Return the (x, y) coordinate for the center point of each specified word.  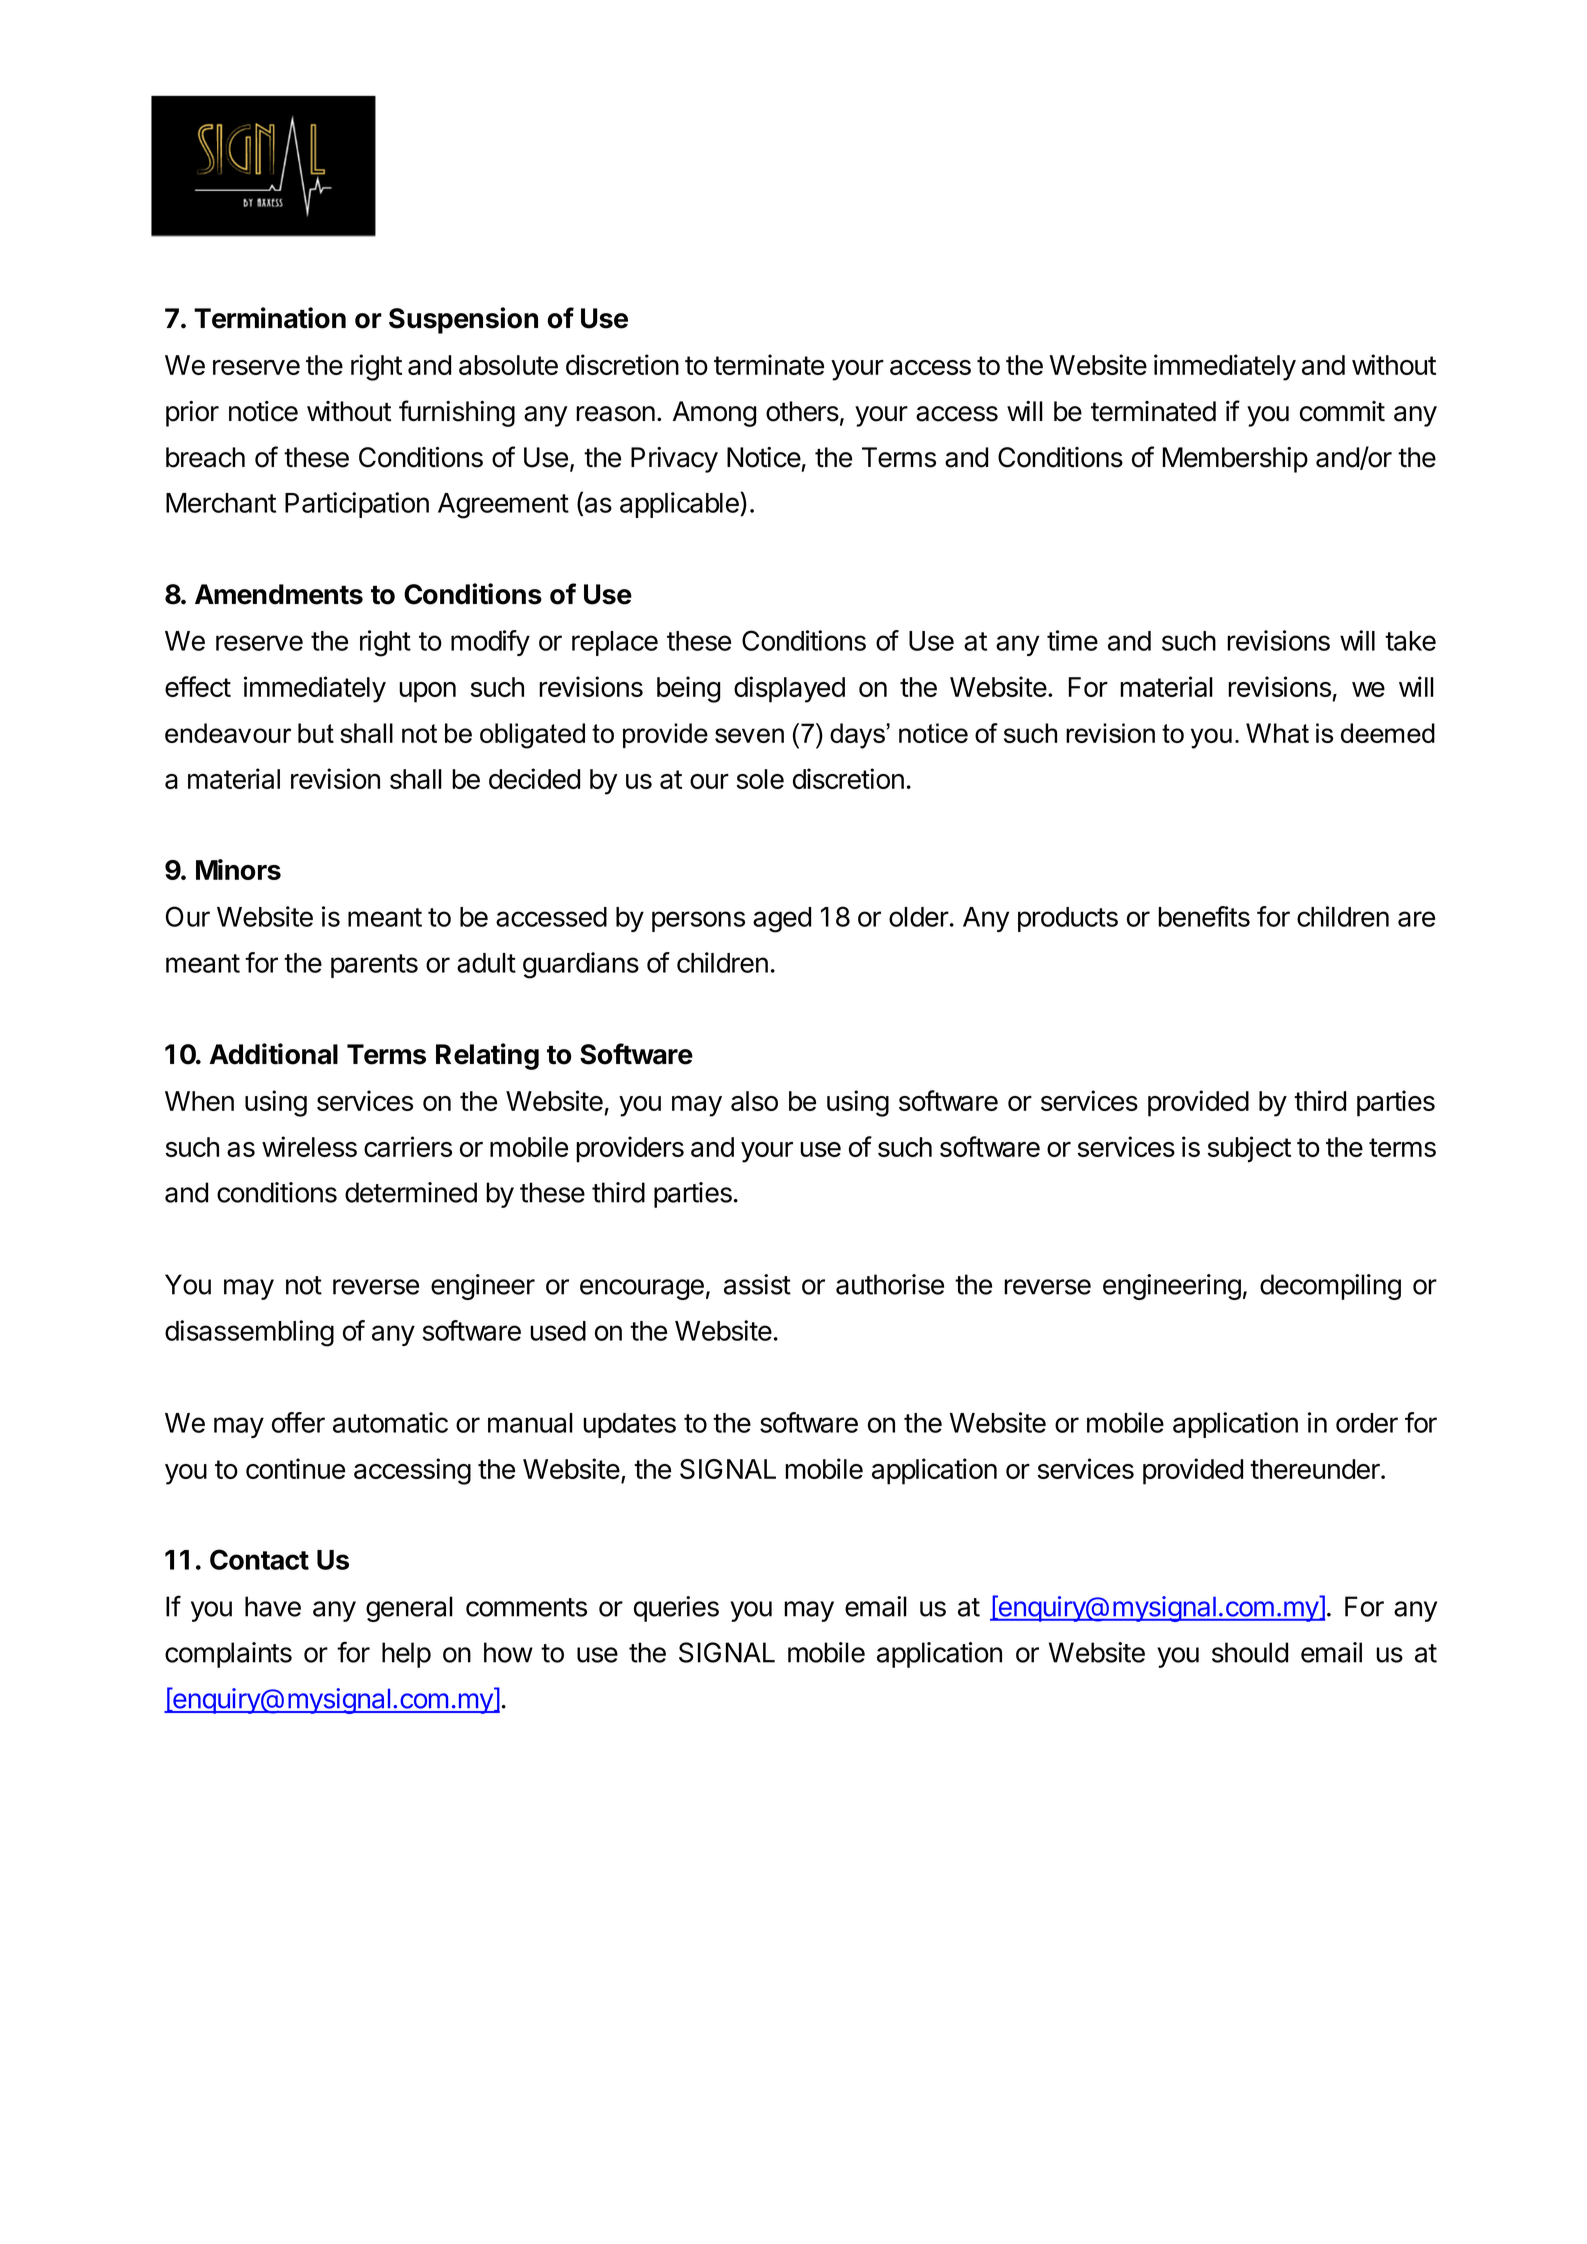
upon (427, 692)
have (273, 1606)
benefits (1204, 916)
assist (757, 1284)
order (1367, 1423)
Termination (270, 318)
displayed (789, 689)
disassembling (249, 1333)
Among (715, 414)
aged (782, 920)
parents (374, 966)
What (1277, 733)
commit (1342, 411)
